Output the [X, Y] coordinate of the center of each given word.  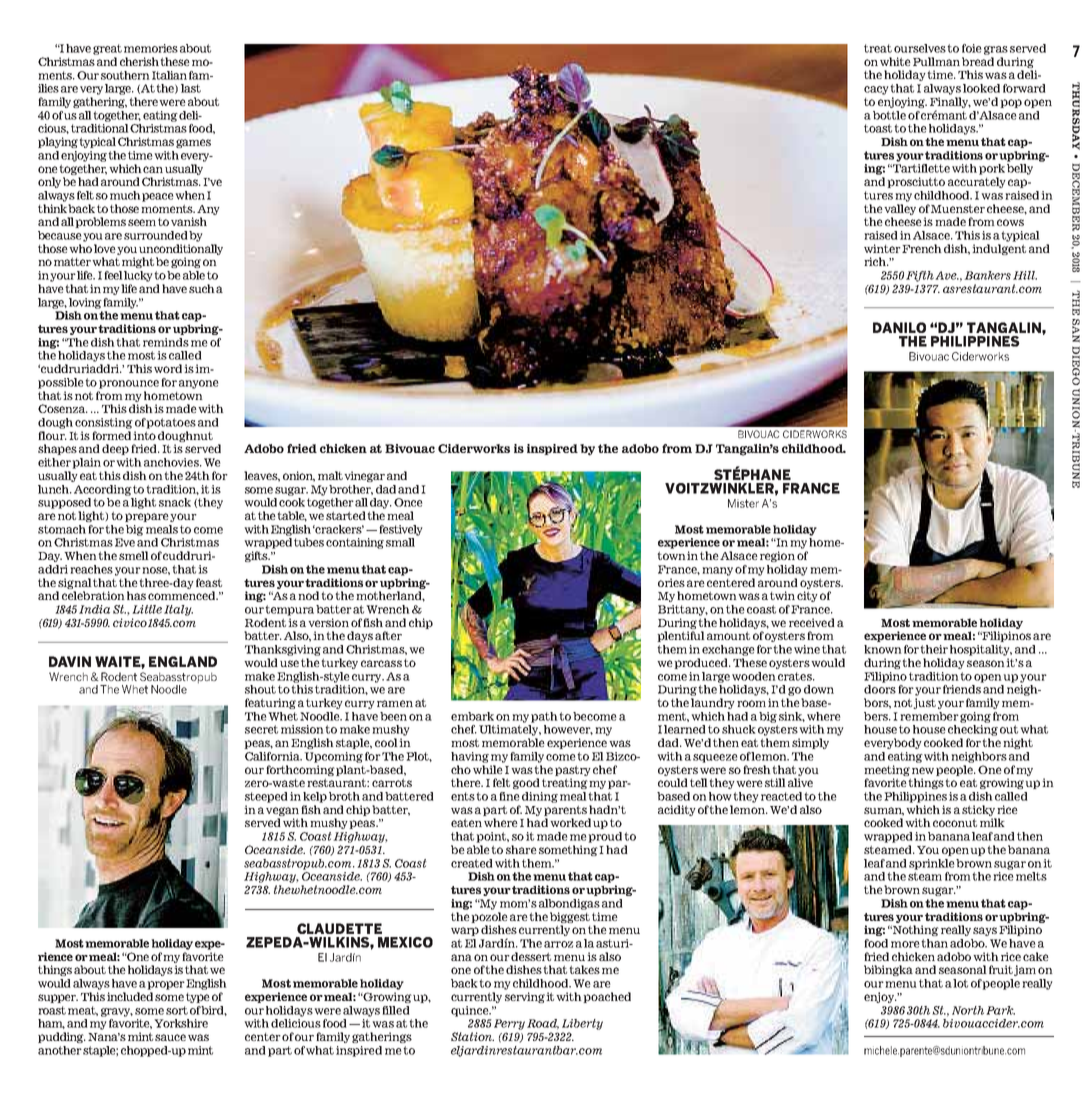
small [400, 542]
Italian [169, 75]
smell [134, 555]
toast [878, 128]
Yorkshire [181, 1023]
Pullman [936, 61]
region [777, 556]
